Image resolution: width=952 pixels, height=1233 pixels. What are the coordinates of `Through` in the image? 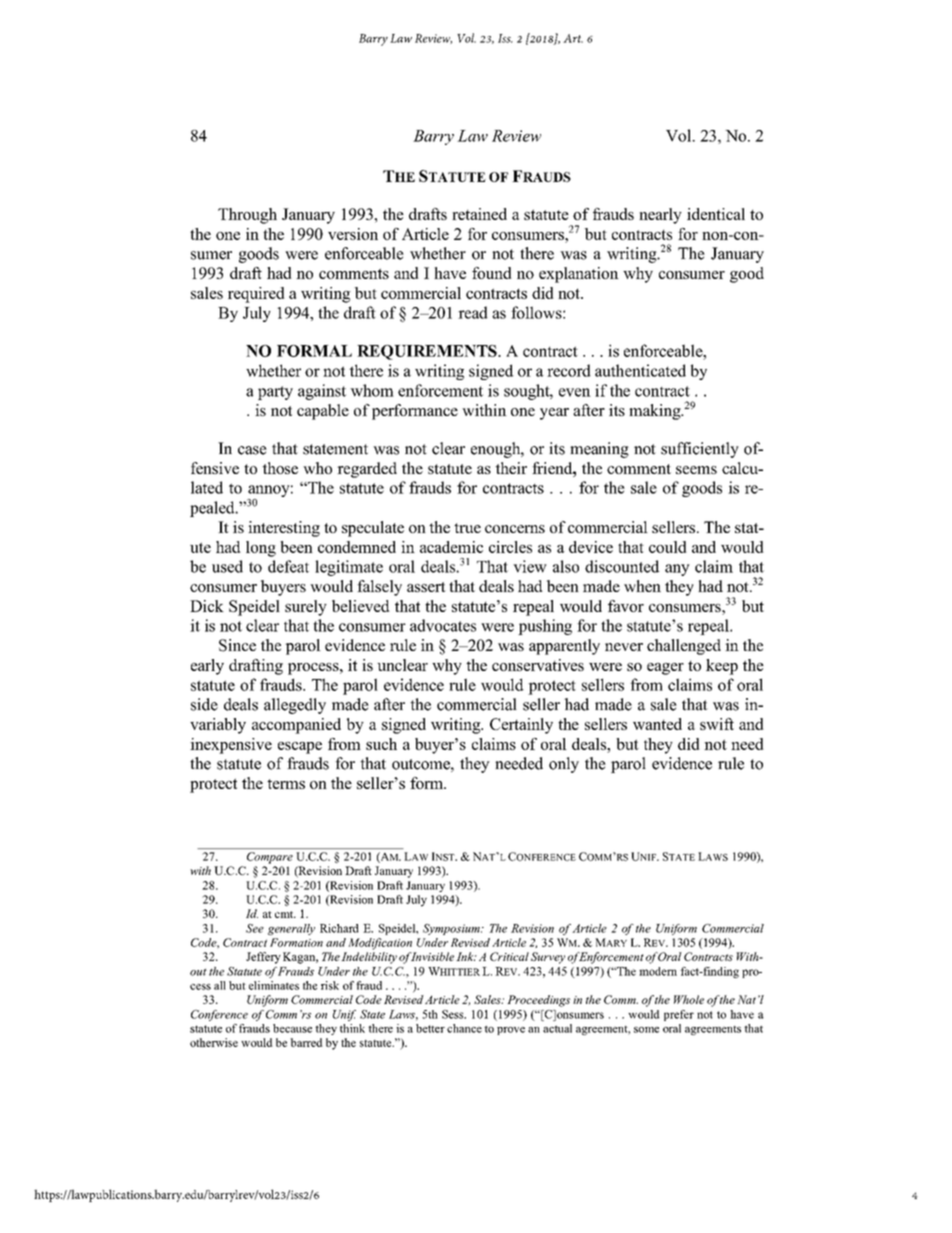 It's located at (247, 216).
